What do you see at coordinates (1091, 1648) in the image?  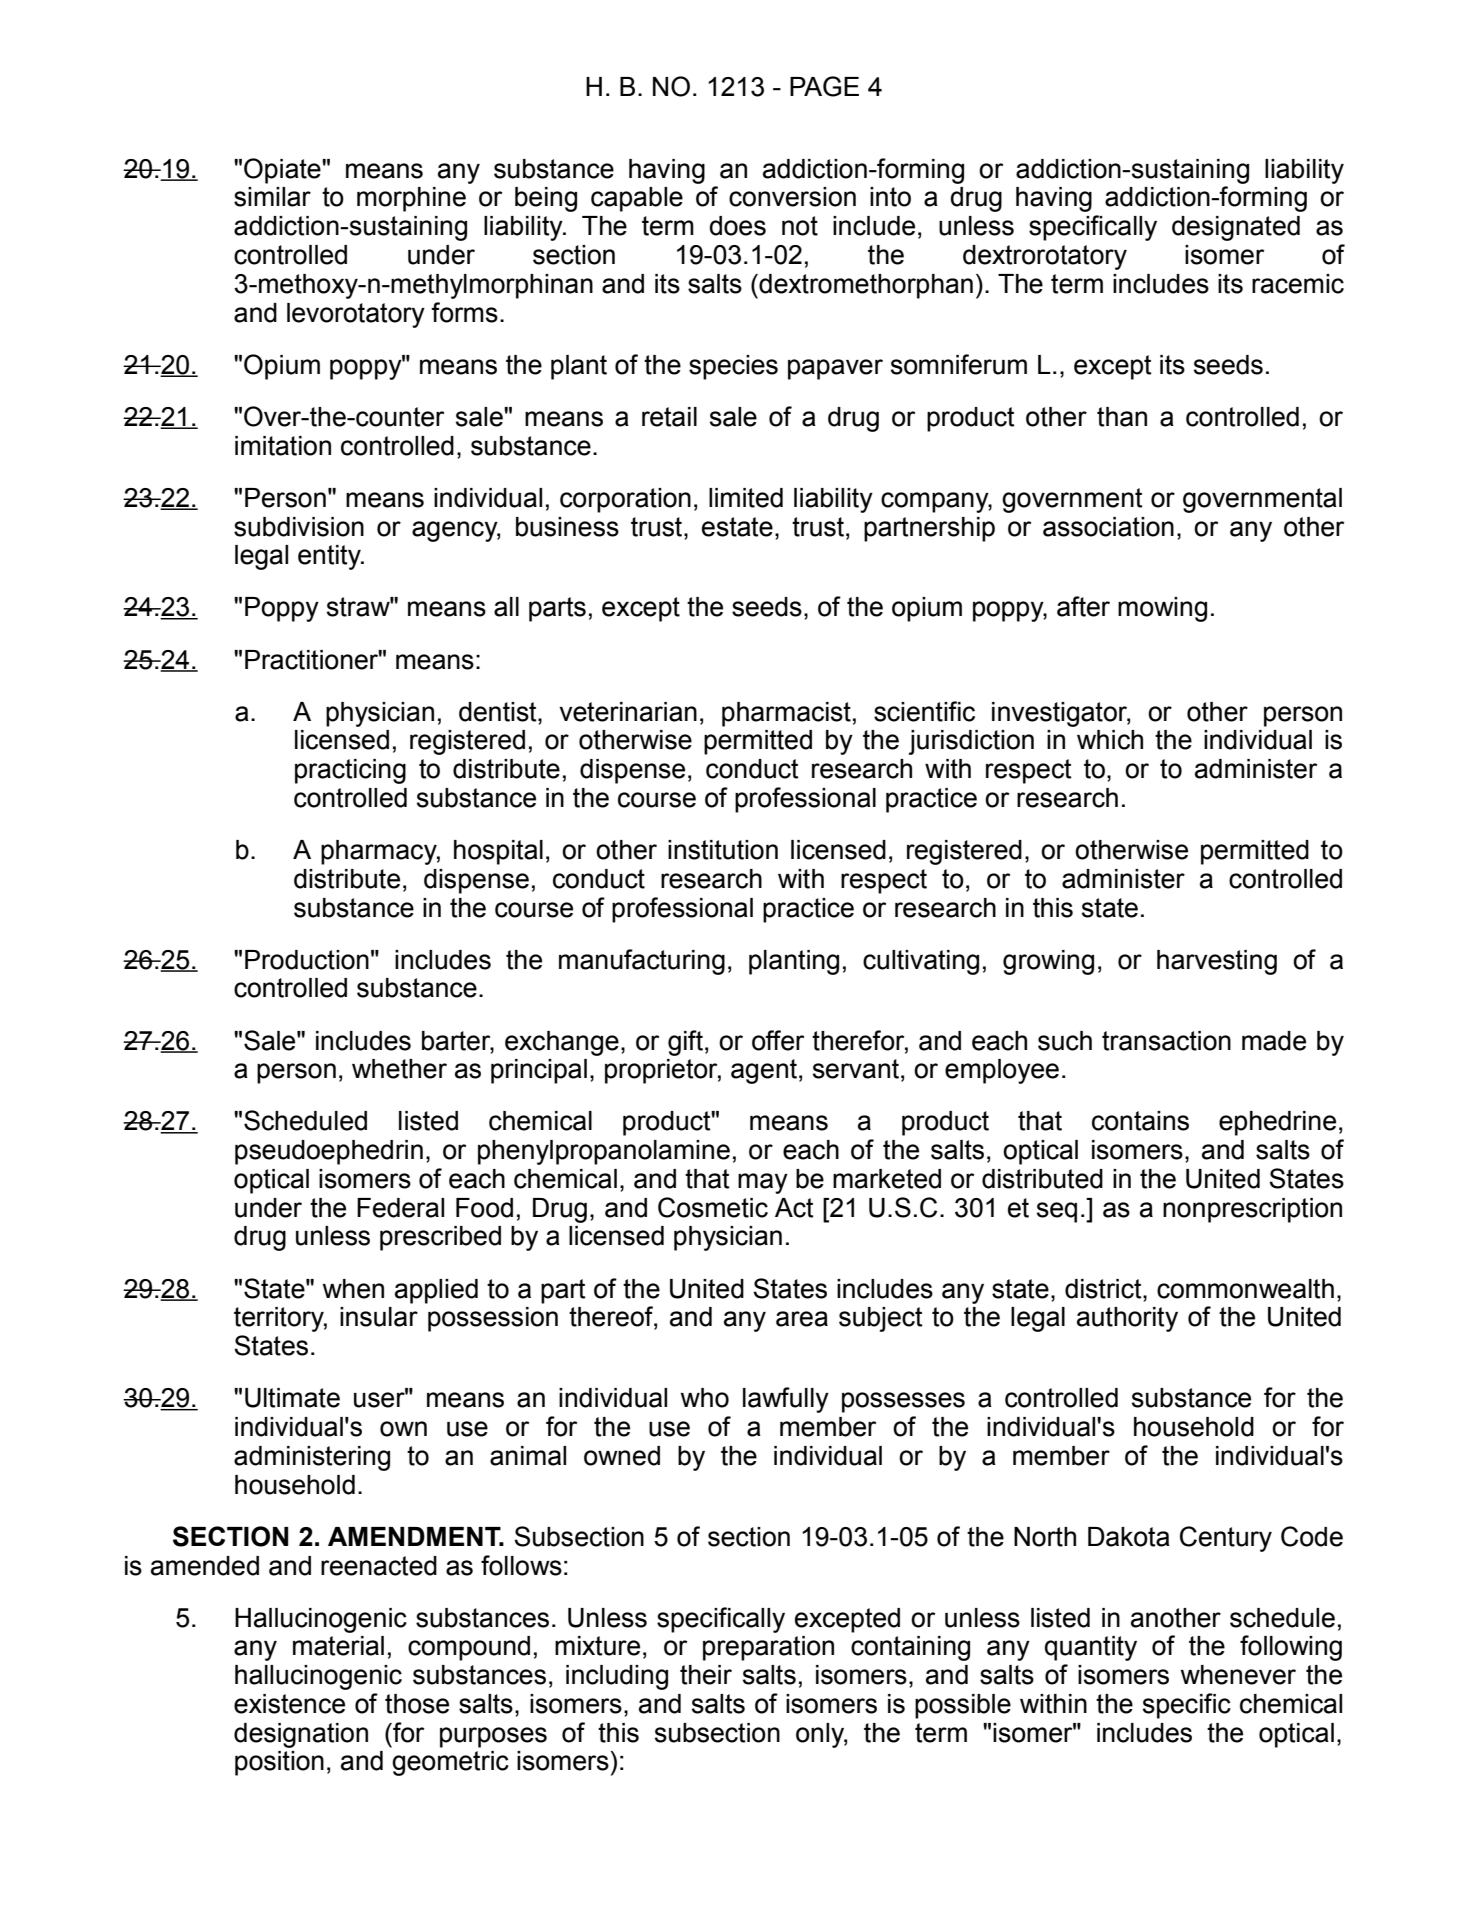 I see `quantity` at bounding box center [1091, 1648].
